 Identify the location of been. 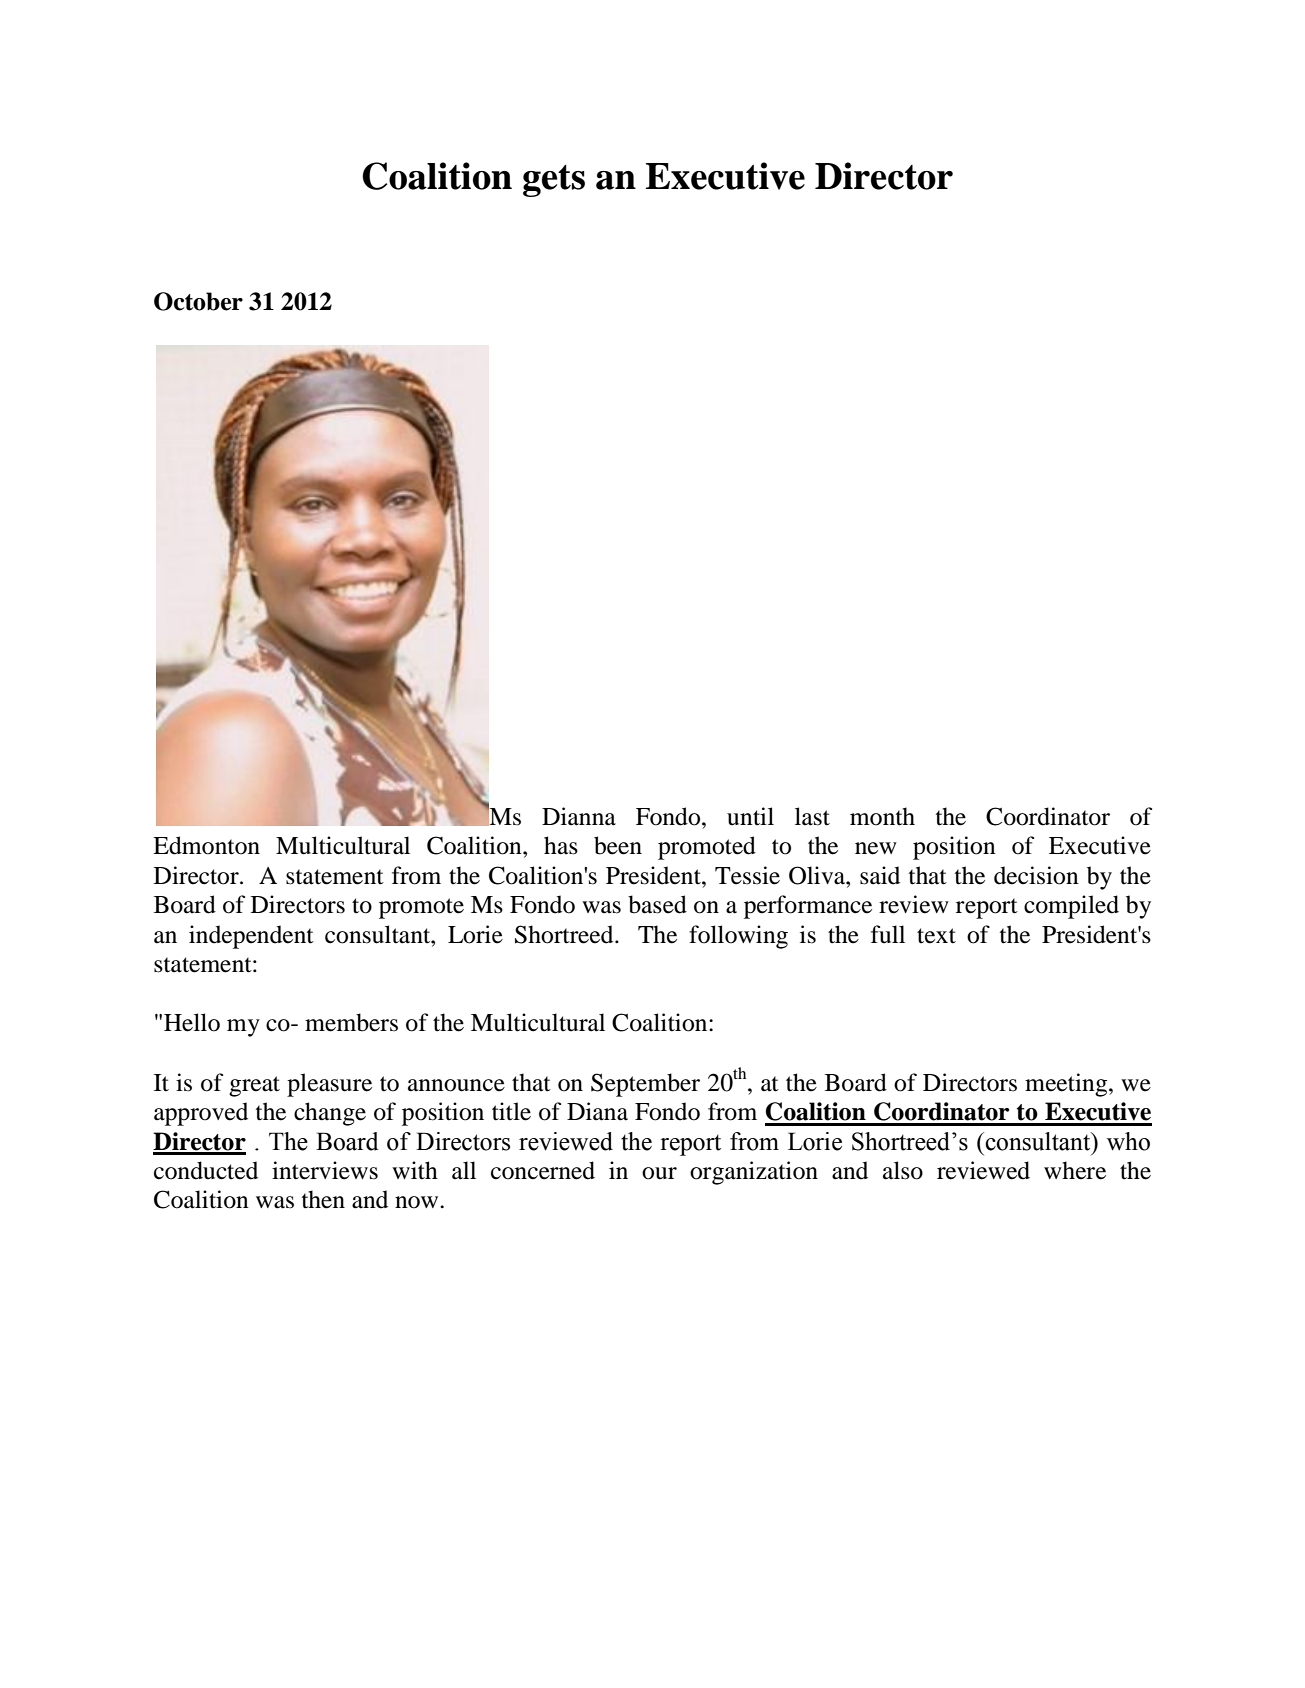
(618, 845).
